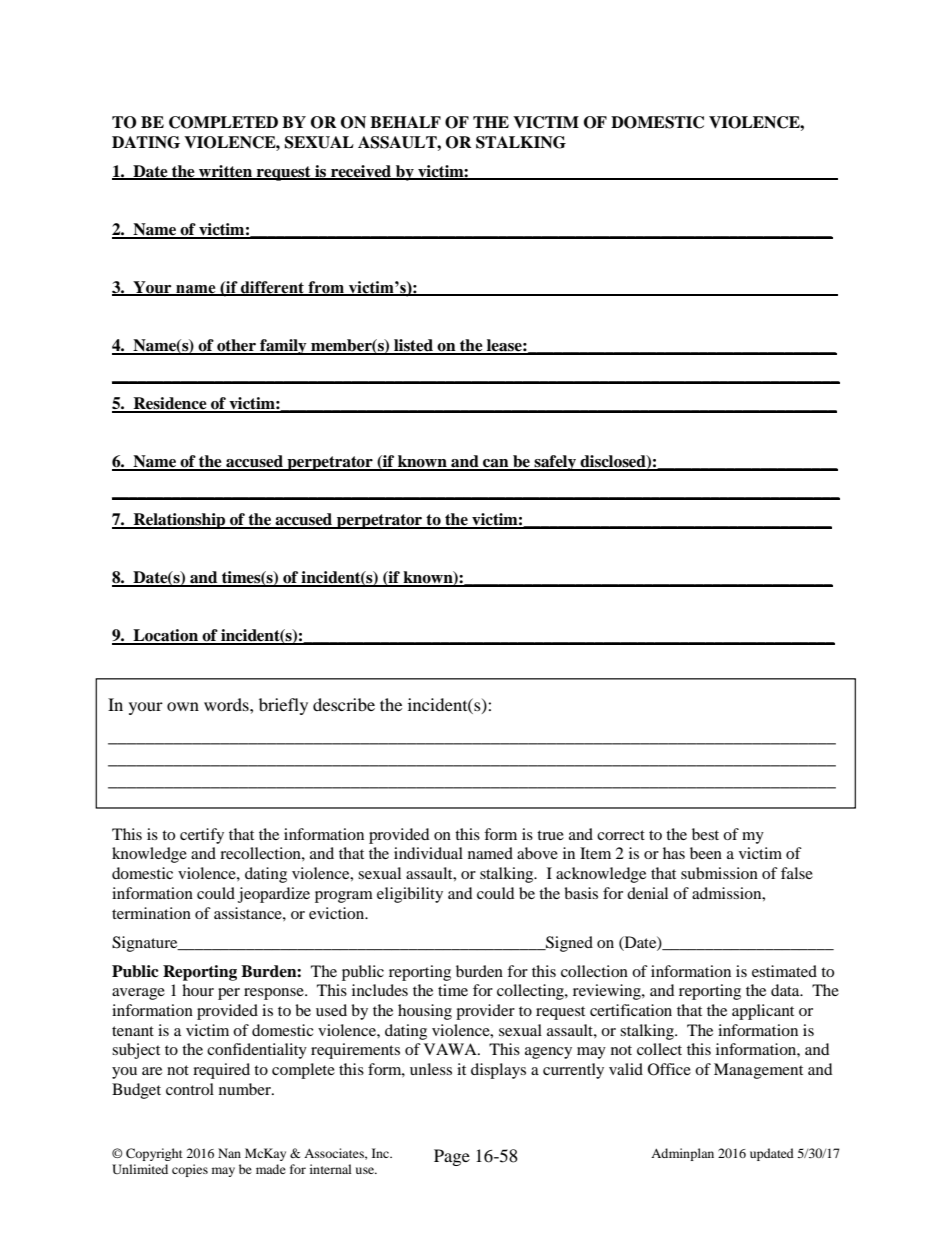 The image size is (952, 1233). I want to click on copies, so click(190, 1170).
